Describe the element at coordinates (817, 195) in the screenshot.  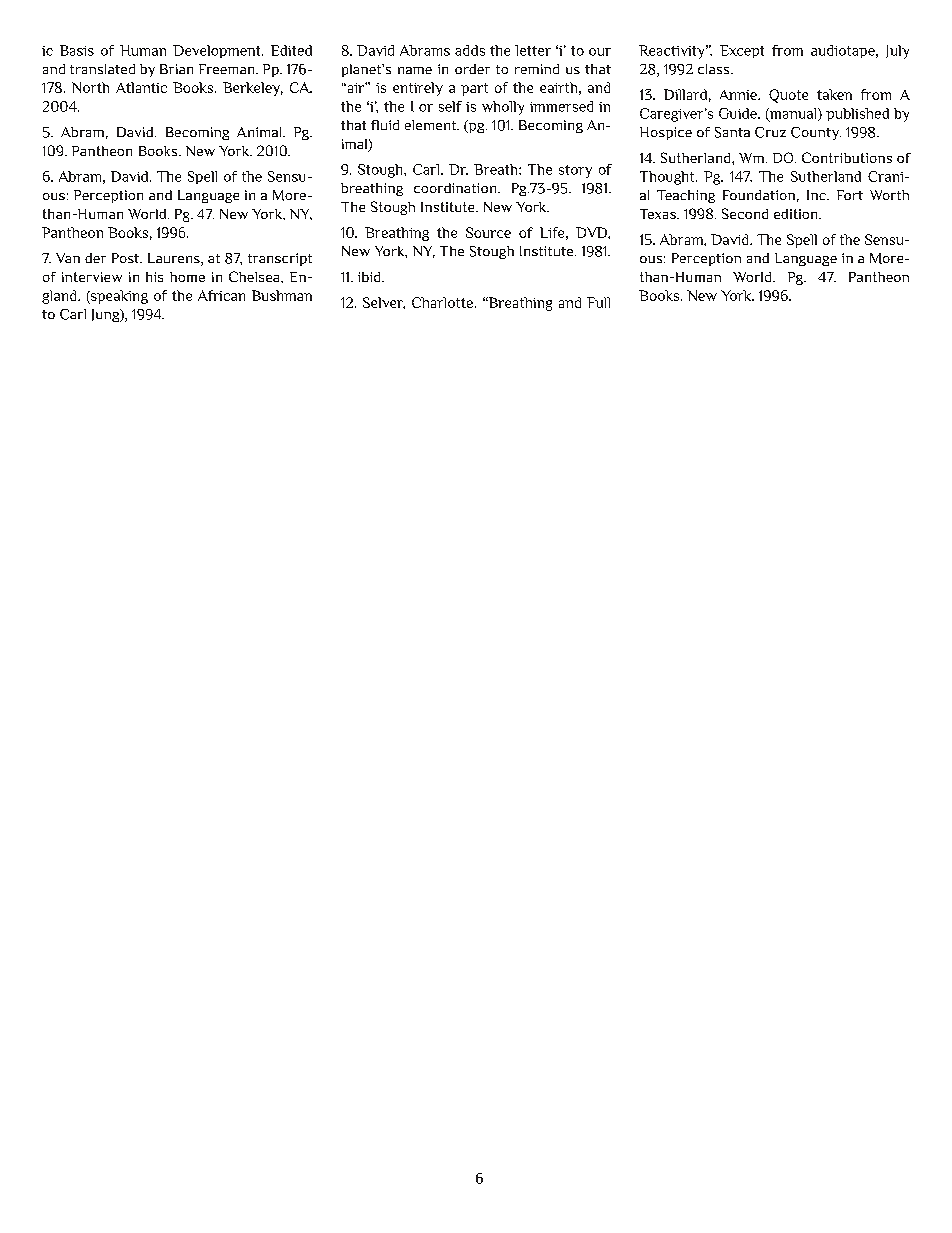
I see `Inc` at that location.
